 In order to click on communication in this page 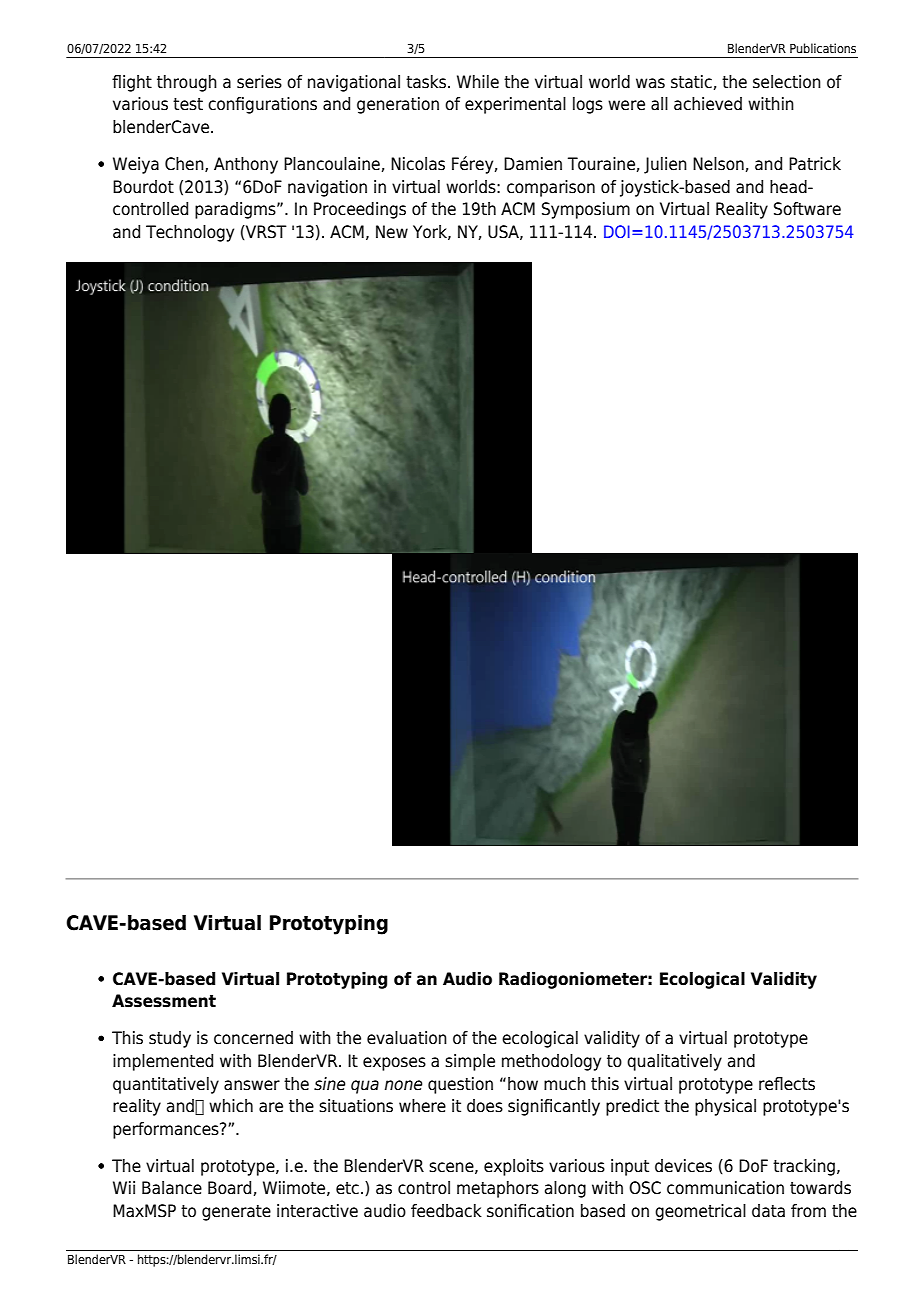, I will do `click(725, 1188)`.
